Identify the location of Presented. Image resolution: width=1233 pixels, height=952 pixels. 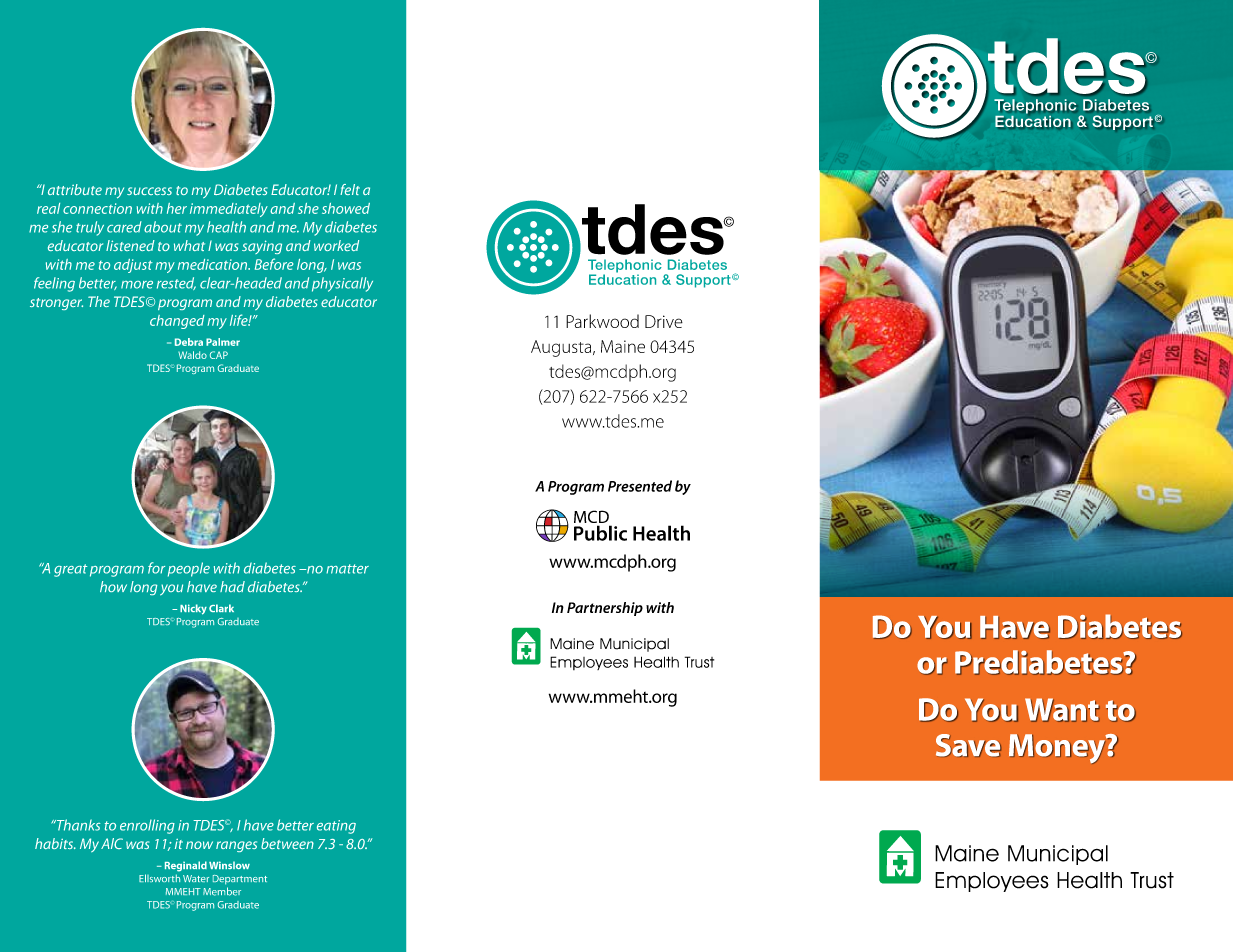
(640, 486).
